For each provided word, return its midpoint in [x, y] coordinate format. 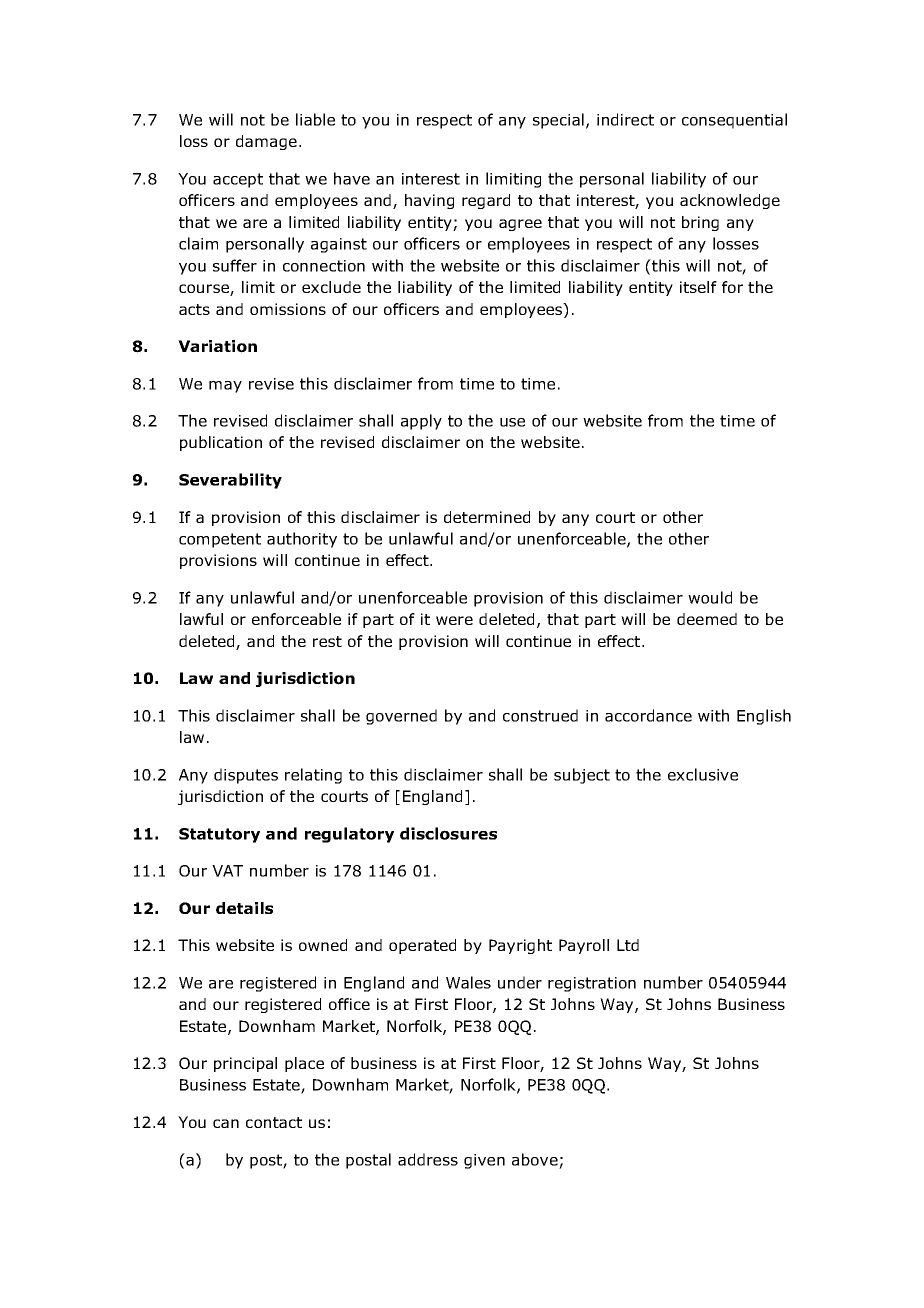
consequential [734, 121]
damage [266, 142]
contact [274, 1122]
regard [486, 201]
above [535, 1159]
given [484, 1161]
